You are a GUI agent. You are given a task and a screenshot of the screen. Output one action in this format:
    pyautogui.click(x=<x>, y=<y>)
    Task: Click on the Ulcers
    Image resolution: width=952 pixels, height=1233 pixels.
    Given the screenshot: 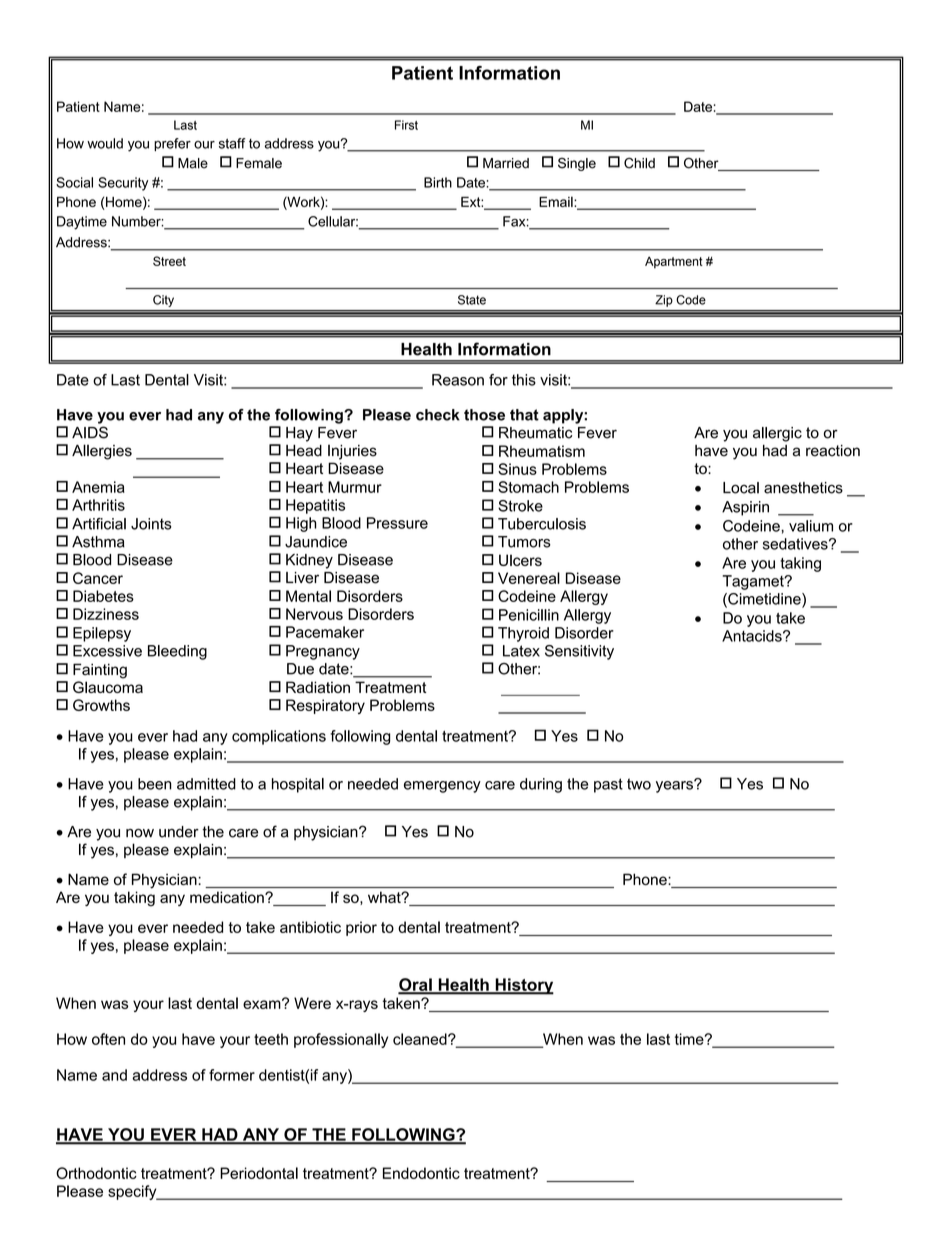 What is the action you would take?
    pyautogui.click(x=520, y=560)
